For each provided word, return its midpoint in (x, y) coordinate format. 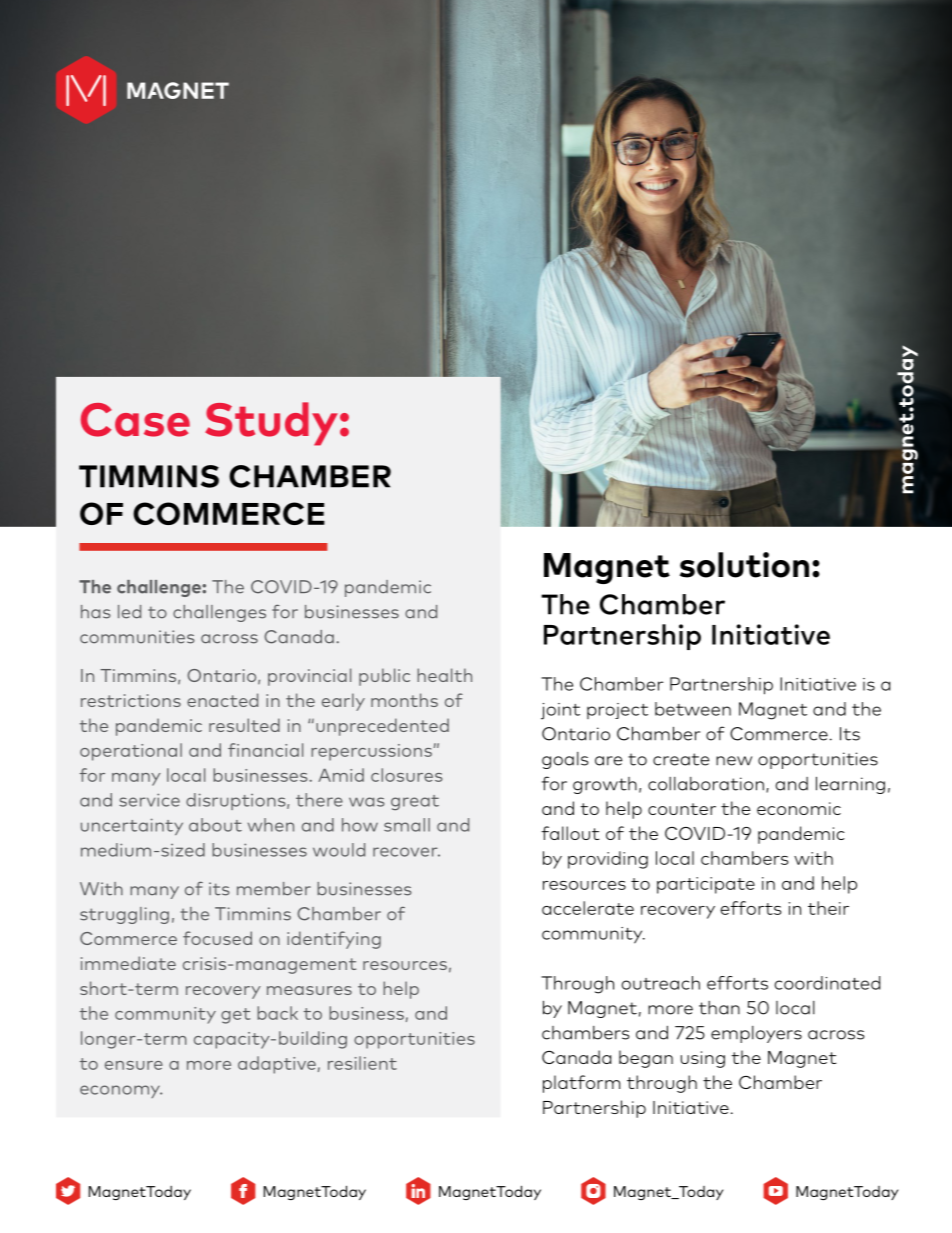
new (734, 761)
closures (407, 775)
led (129, 612)
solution (744, 565)
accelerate (588, 908)
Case (135, 420)
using (703, 1059)
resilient (362, 1063)
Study (271, 424)
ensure (134, 1065)
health (444, 675)
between (693, 709)
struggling (124, 915)
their (828, 908)
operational (131, 752)
